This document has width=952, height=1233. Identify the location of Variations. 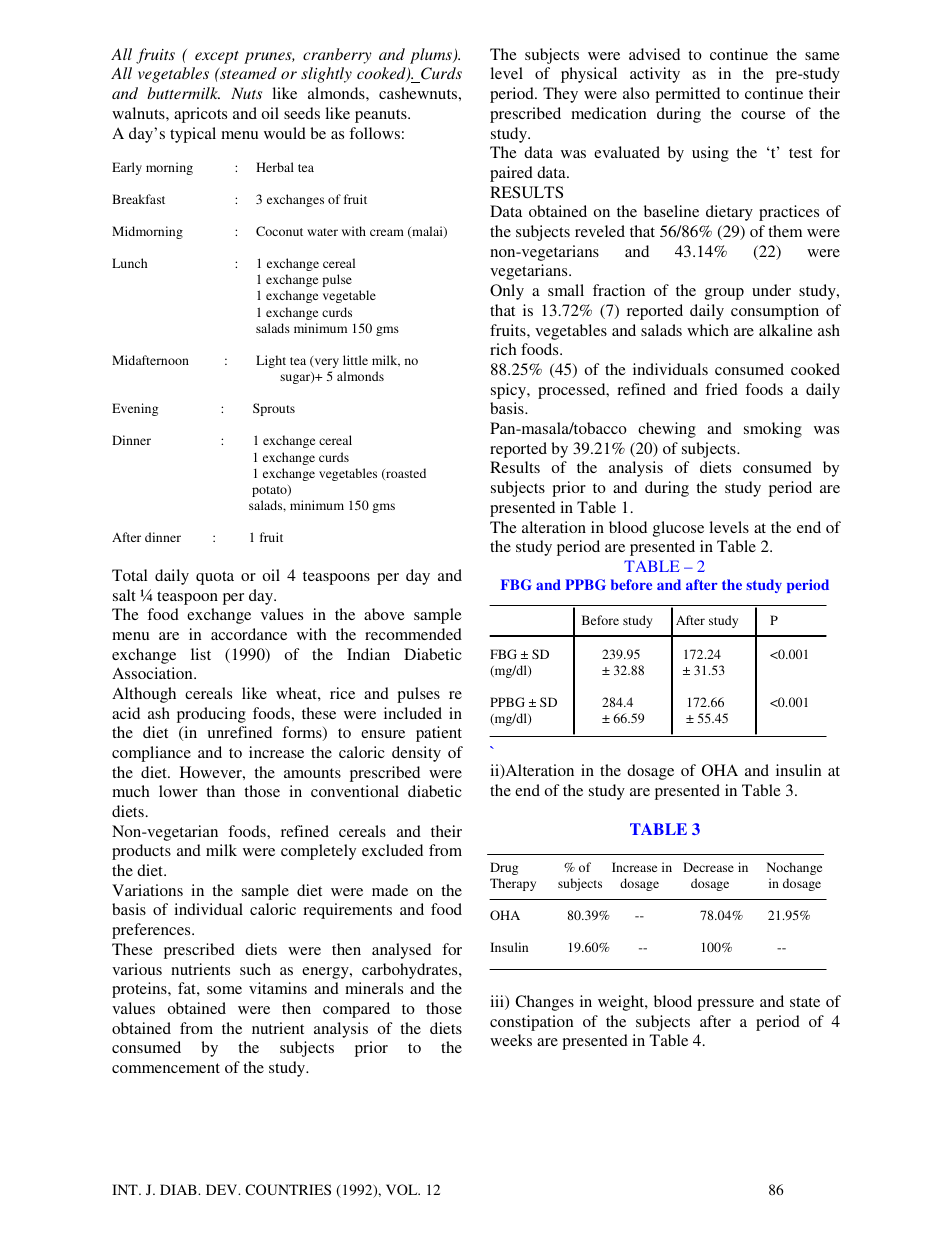
(147, 890).
